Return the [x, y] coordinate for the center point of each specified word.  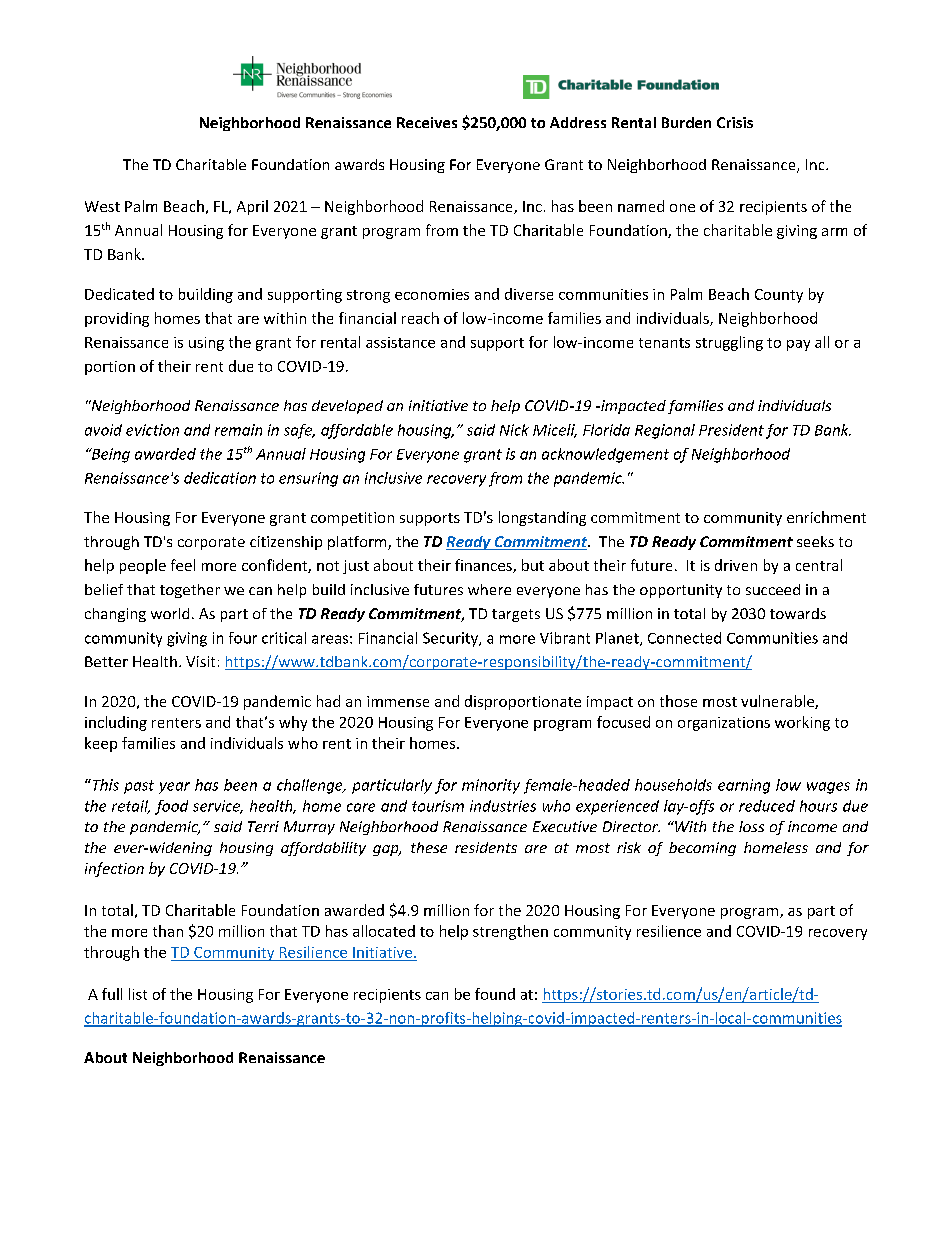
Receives [427, 122]
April [252, 207]
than [168, 931]
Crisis [735, 122]
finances [484, 566]
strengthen [510, 932]
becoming [702, 849]
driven [736, 565]
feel [183, 565]
